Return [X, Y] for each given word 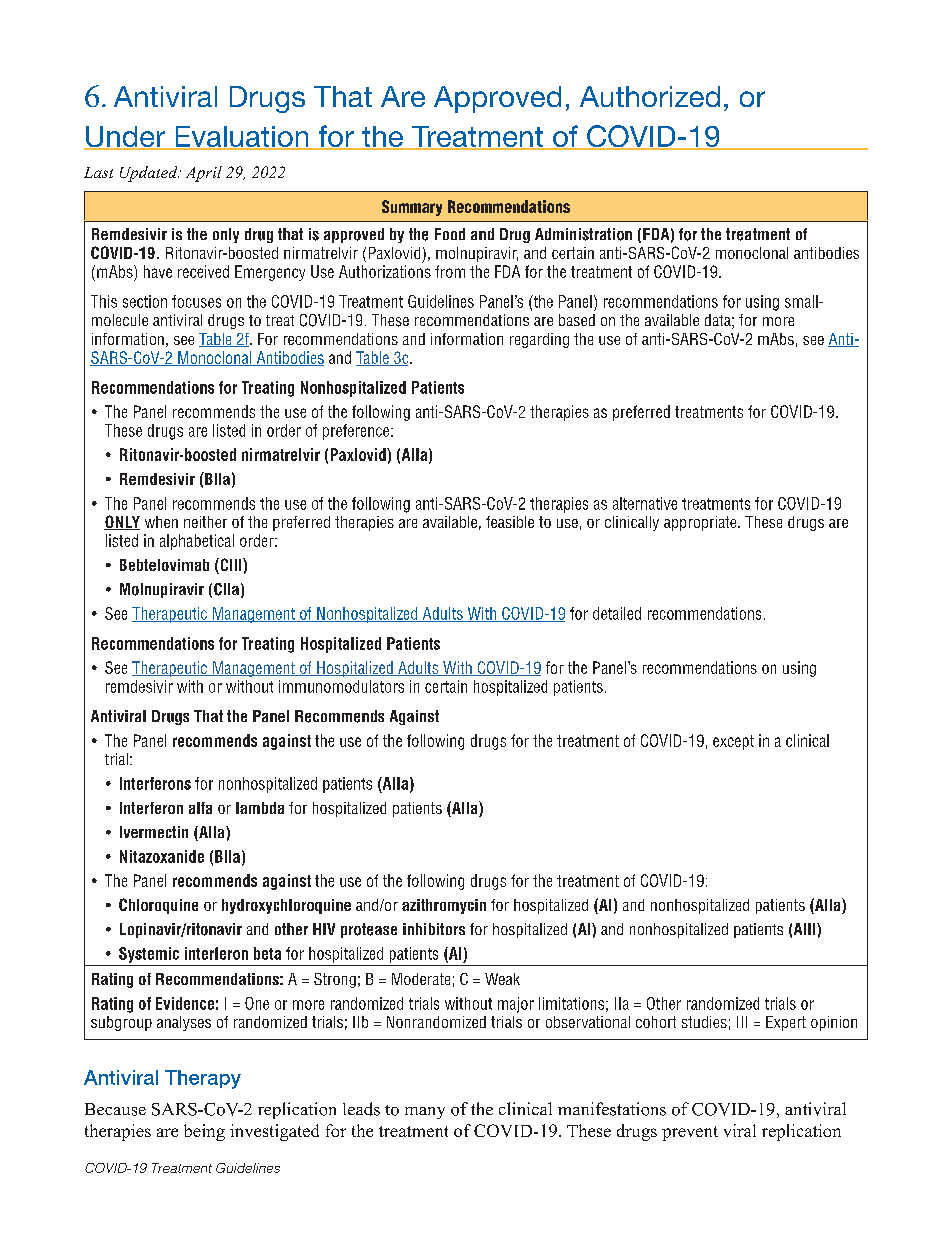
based [577, 320]
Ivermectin [154, 832]
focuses [196, 301]
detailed [617, 613]
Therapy [203, 1079]
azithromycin [444, 906]
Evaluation [242, 137]
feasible [510, 522]
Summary [412, 208]
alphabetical [197, 542]
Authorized [650, 96]
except [733, 742]
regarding [539, 340]
